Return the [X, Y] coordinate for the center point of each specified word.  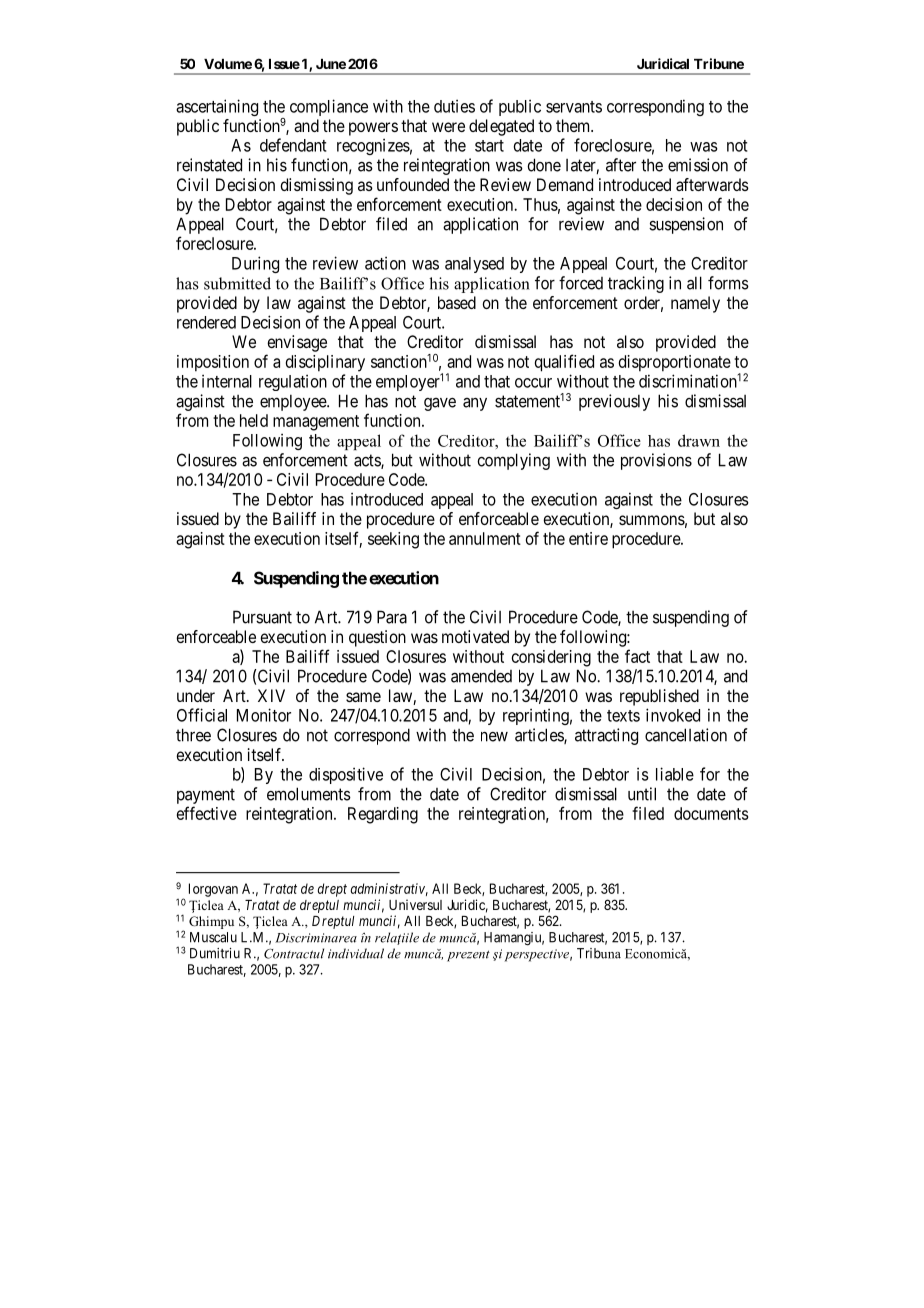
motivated [475, 636]
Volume [228, 64]
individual [356, 953]
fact [637, 656]
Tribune [719, 63]
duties [454, 106]
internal [227, 381]
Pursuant [262, 617]
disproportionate [675, 363]
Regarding [383, 815]
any [475, 404]
